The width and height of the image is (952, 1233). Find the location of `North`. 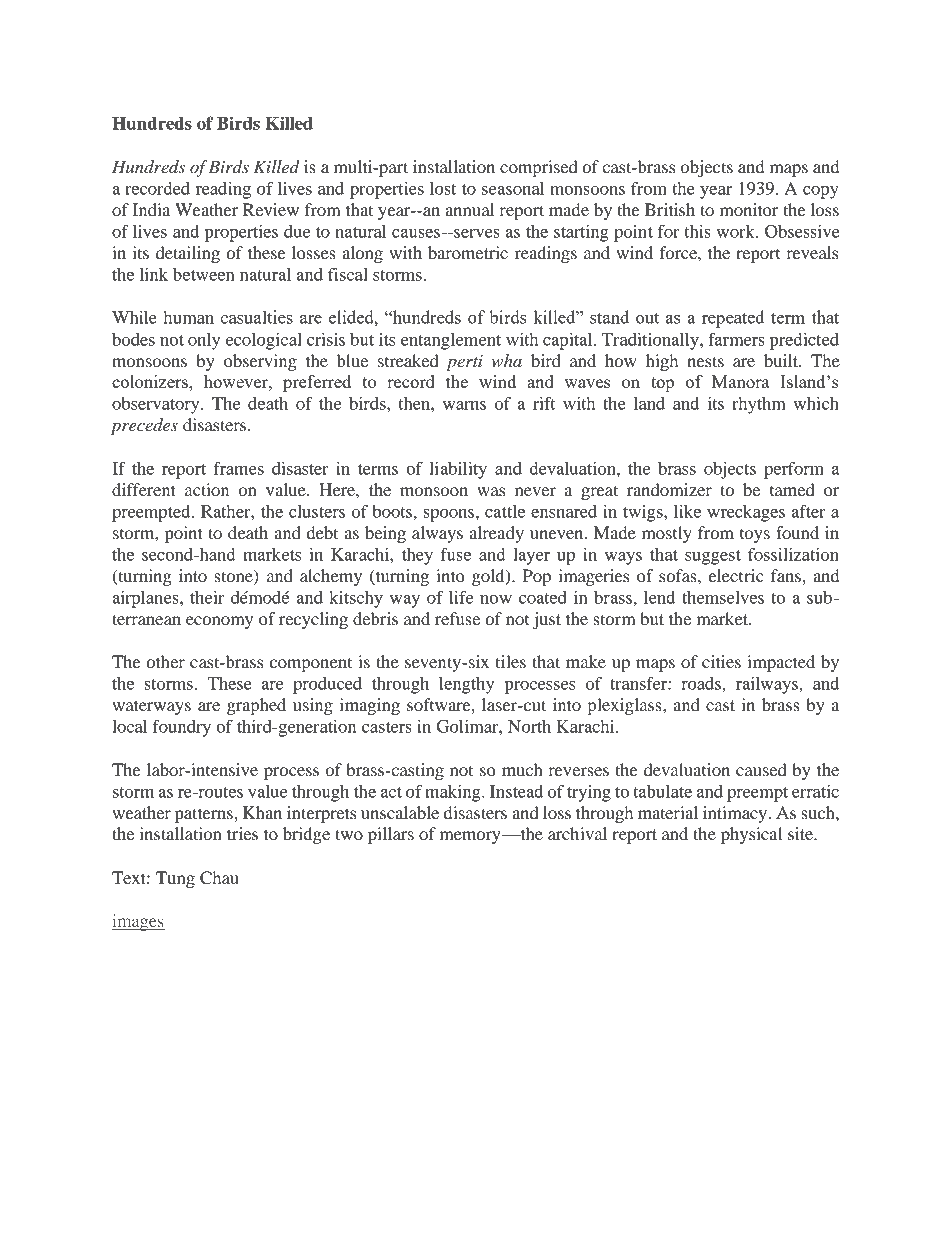

North is located at coordinates (529, 726).
